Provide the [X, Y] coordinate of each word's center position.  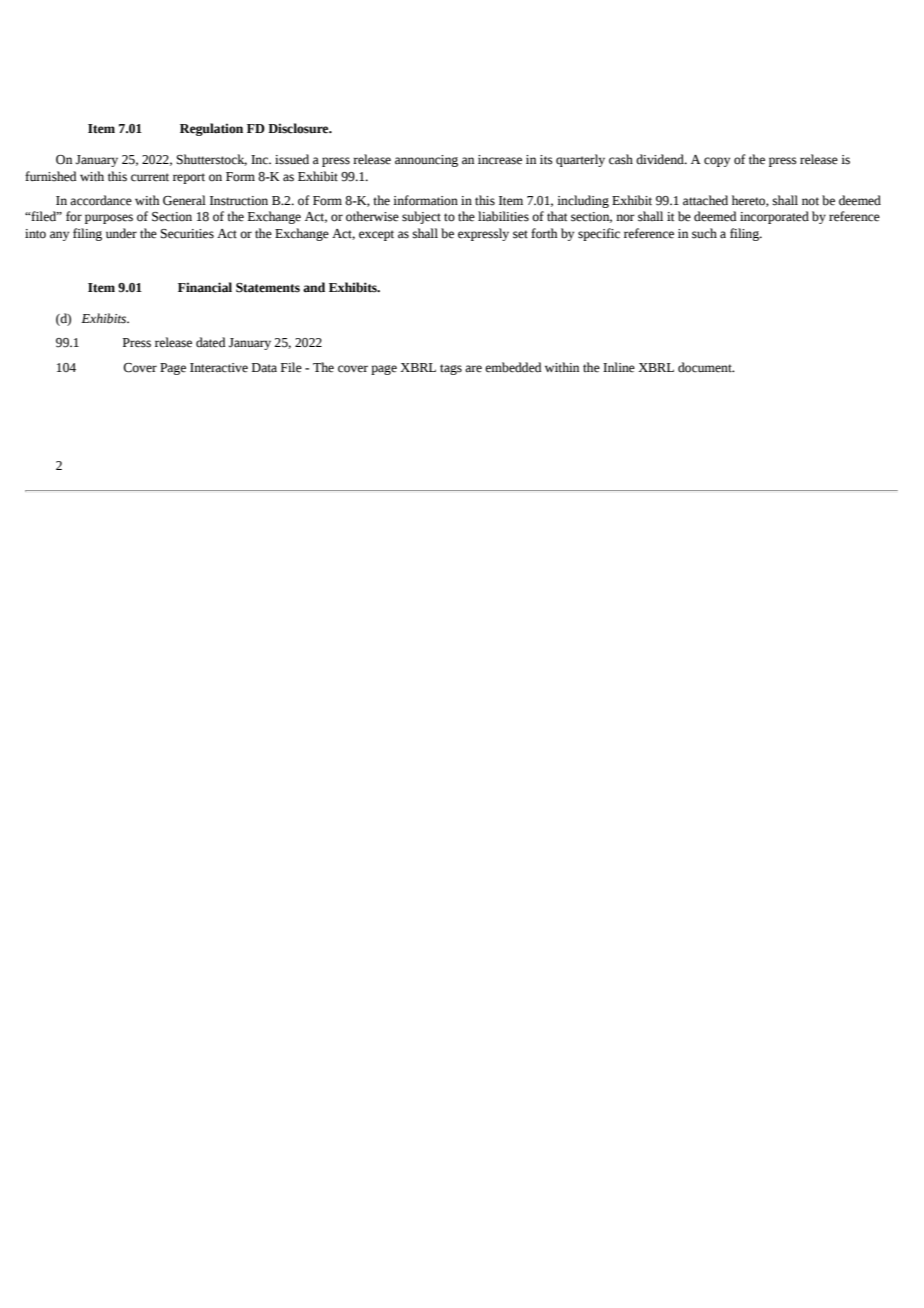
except [376, 235]
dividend [661, 159]
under [121, 233]
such [704, 233]
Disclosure [299, 128]
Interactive [219, 368]
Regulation [211, 129]
